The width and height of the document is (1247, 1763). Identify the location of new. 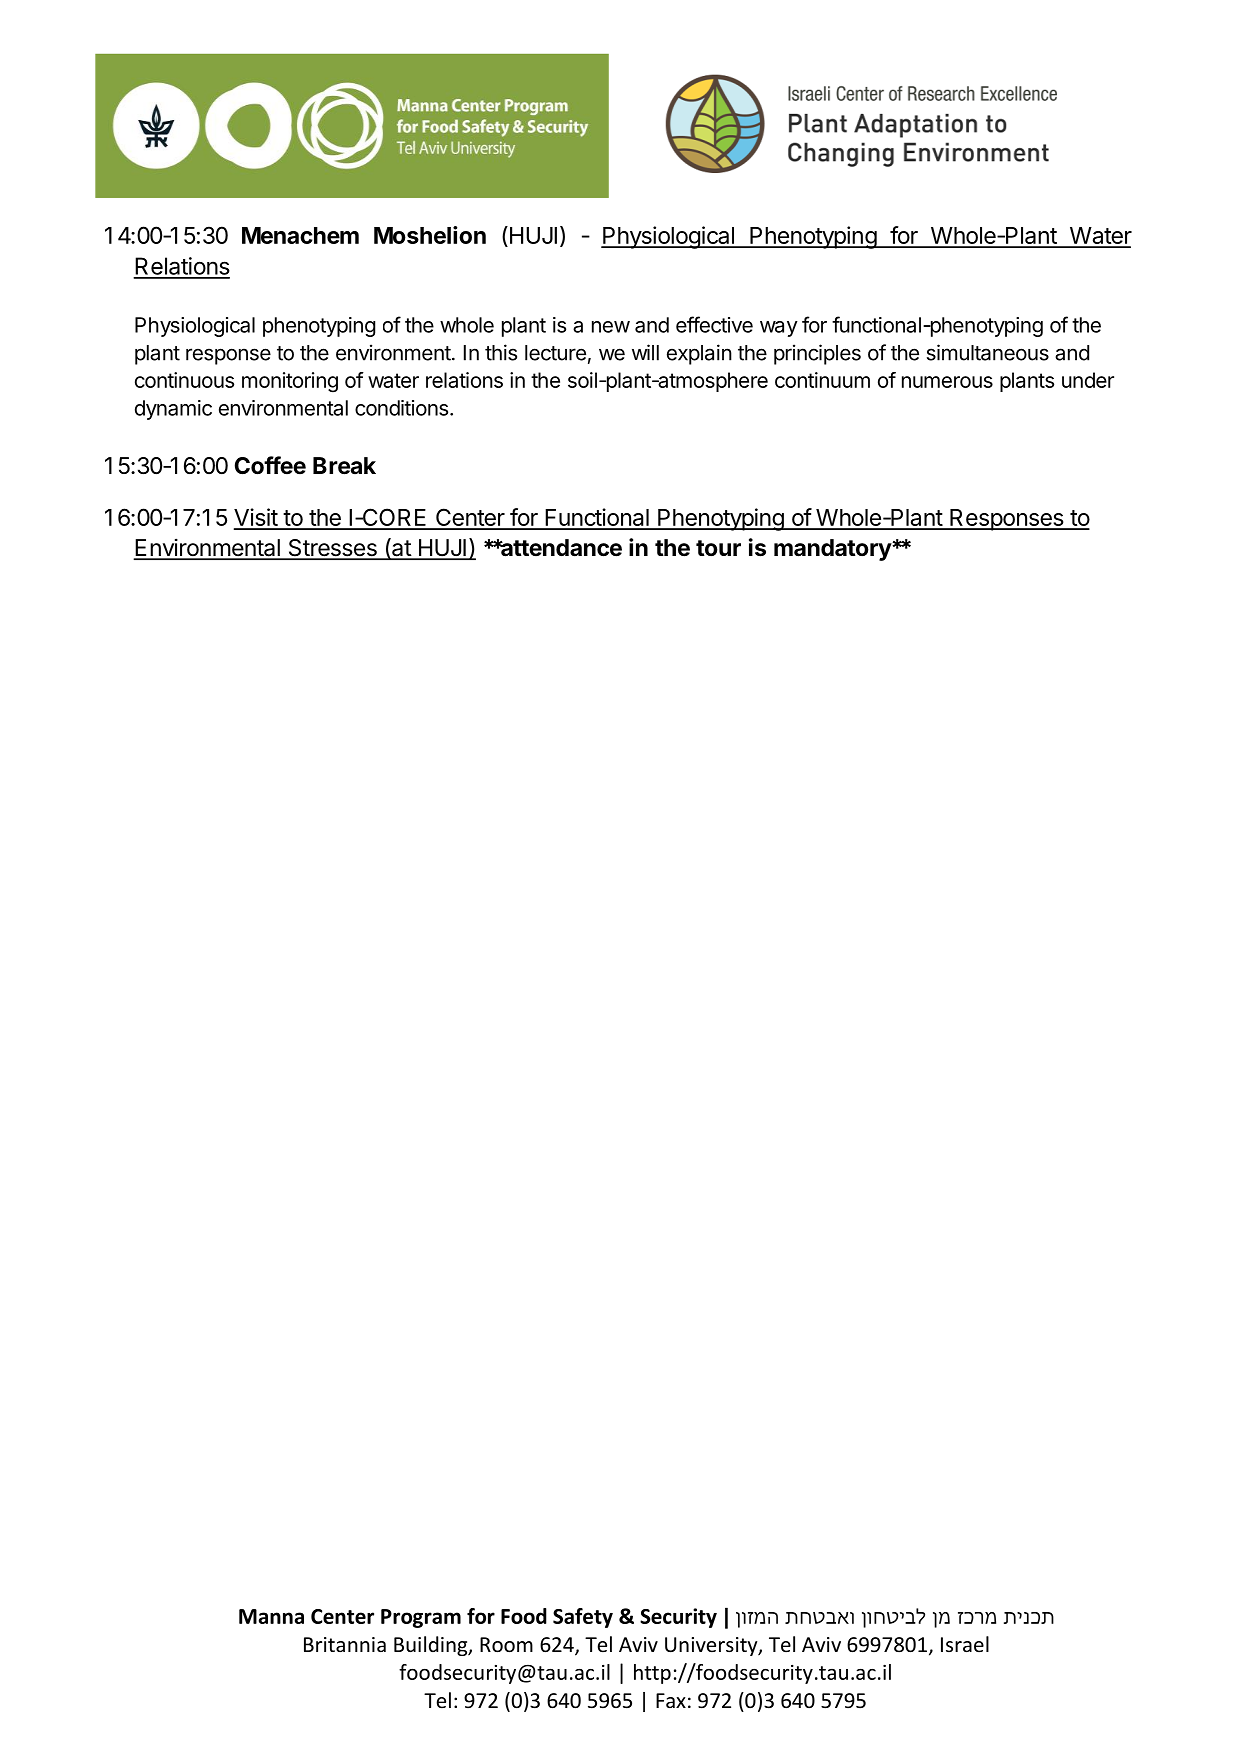
(611, 327).
